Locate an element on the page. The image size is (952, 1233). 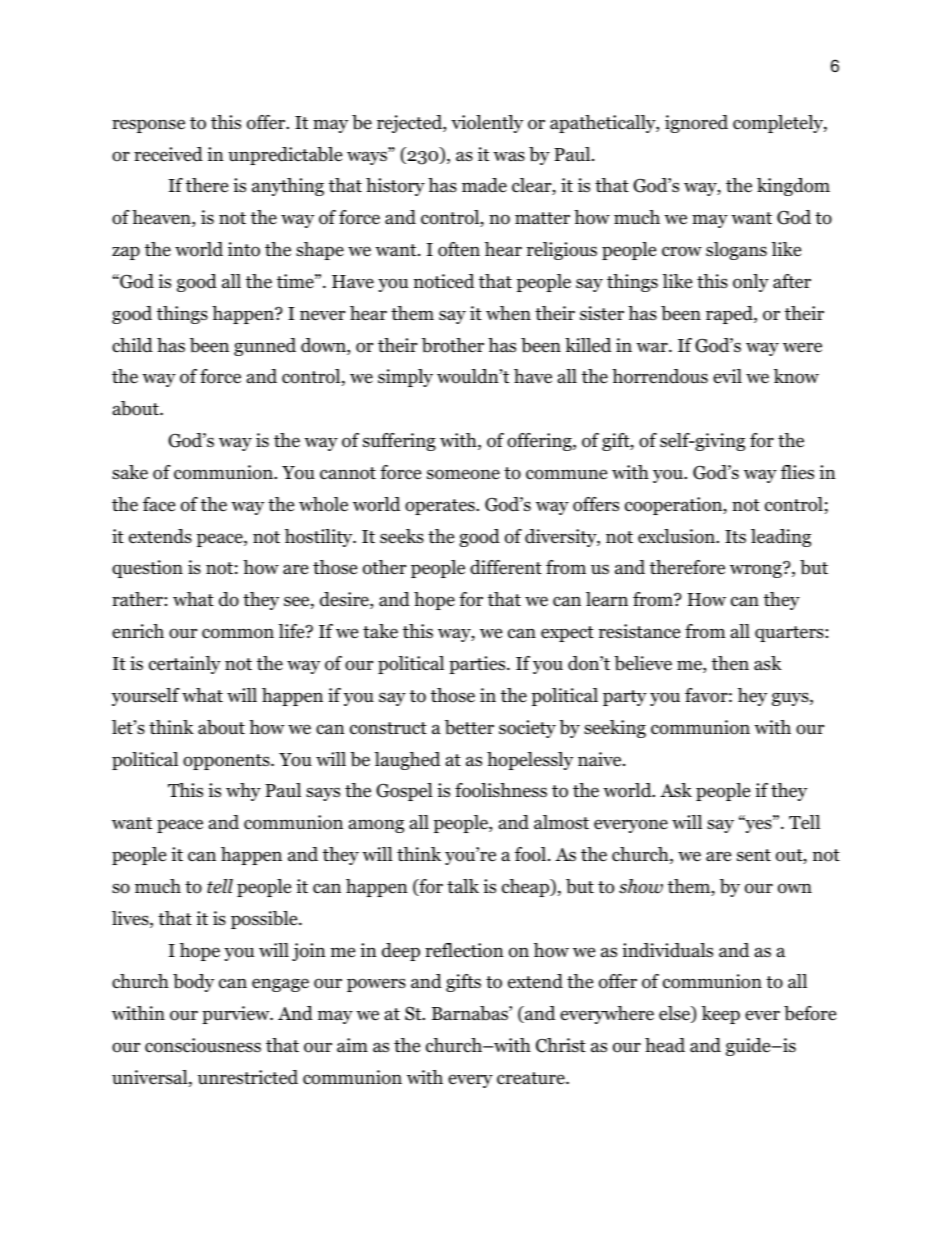
consciousness is located at coordinates (203, 1045).
